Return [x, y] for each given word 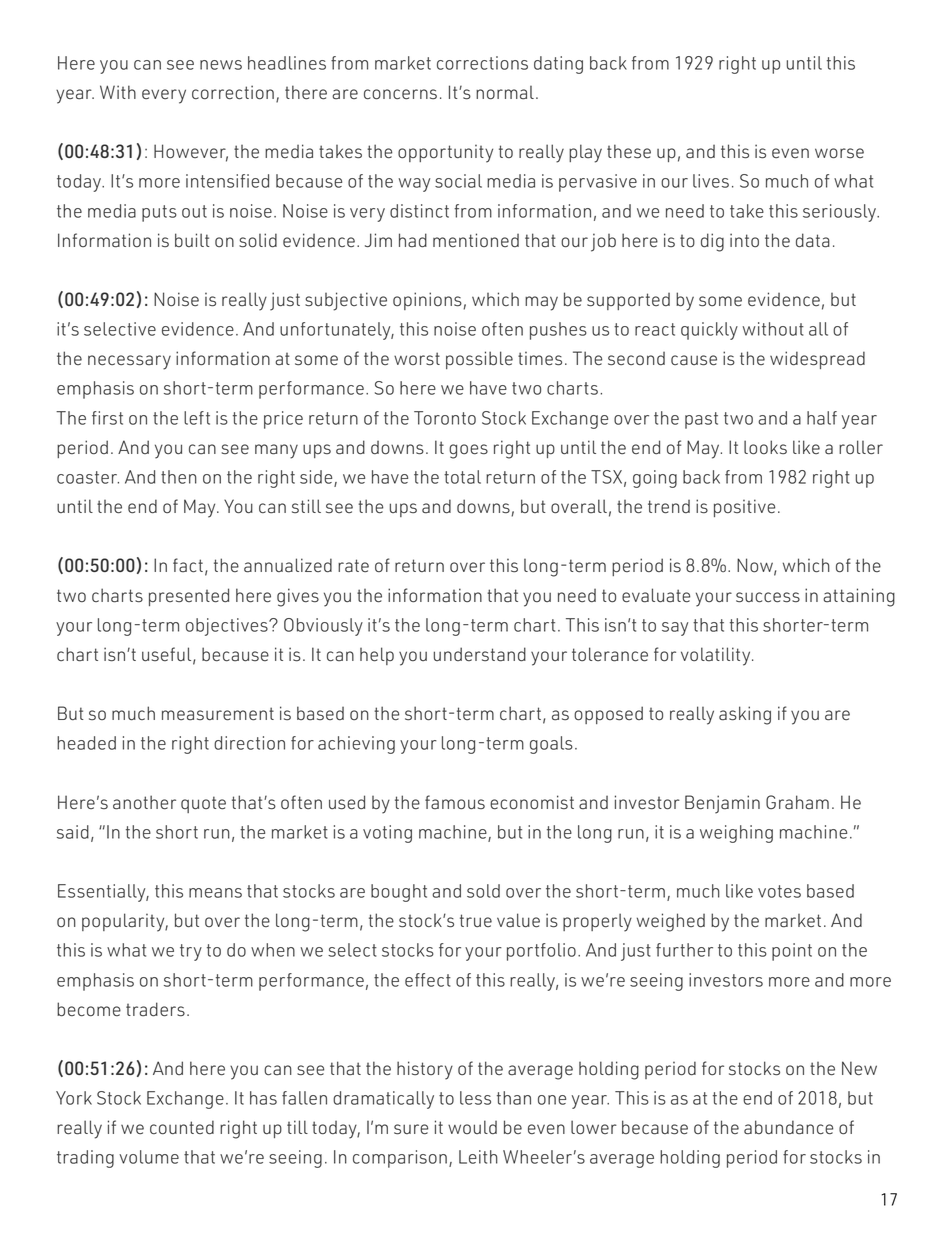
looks [765, 447]
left [197, 418]
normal [505, 93]
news [221, 65]
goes [468, 451]
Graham [797, 802]
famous [455, 802]
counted [182, 1127]
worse [839, 153]
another [144, 802]
